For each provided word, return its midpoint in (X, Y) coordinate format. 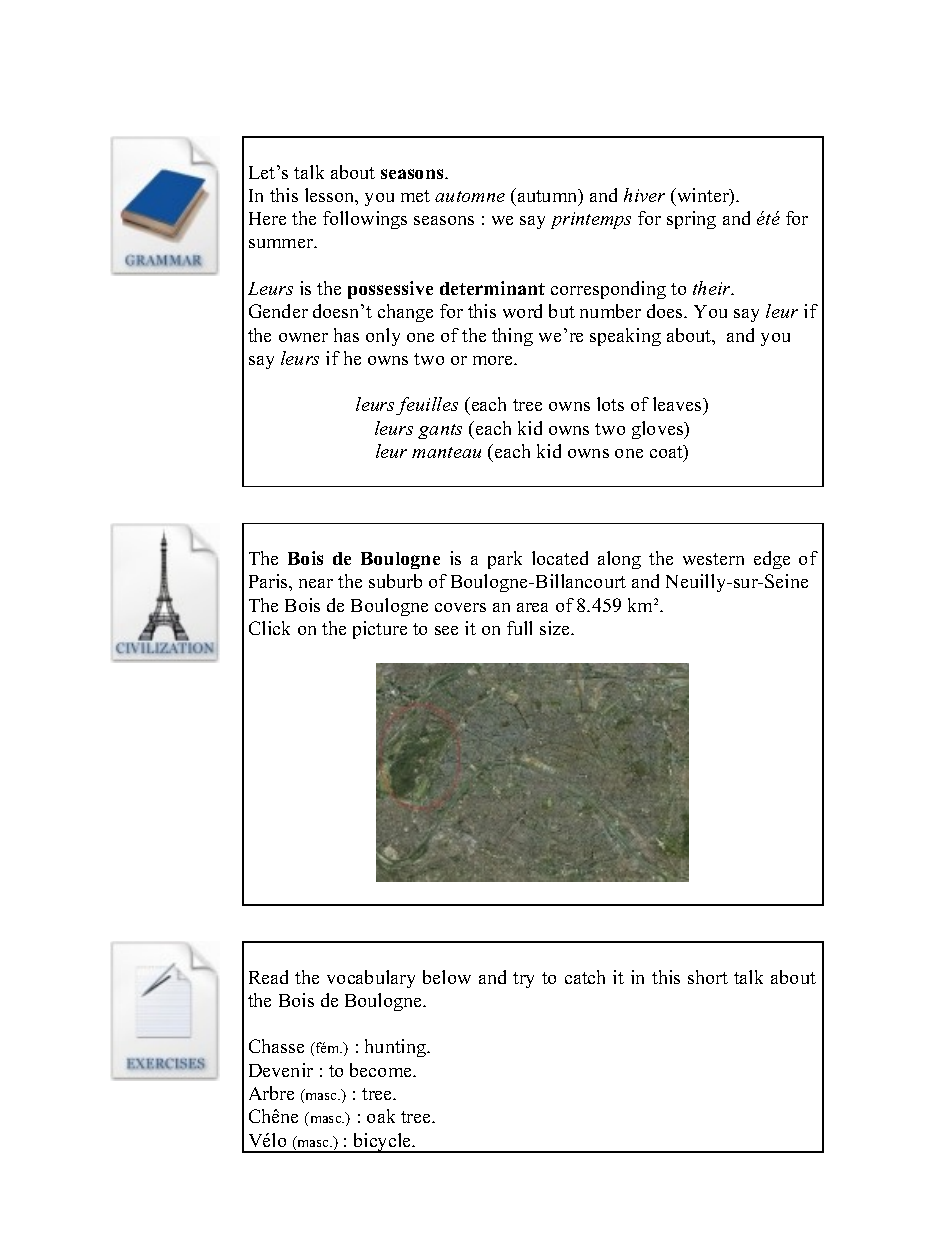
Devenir (281, 1070)
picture (380, 630)
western (713, 559)
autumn (547, 196)
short (708, 977)
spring (691, 220)
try (523, 980)
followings (365, 220)
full (519, 628)
